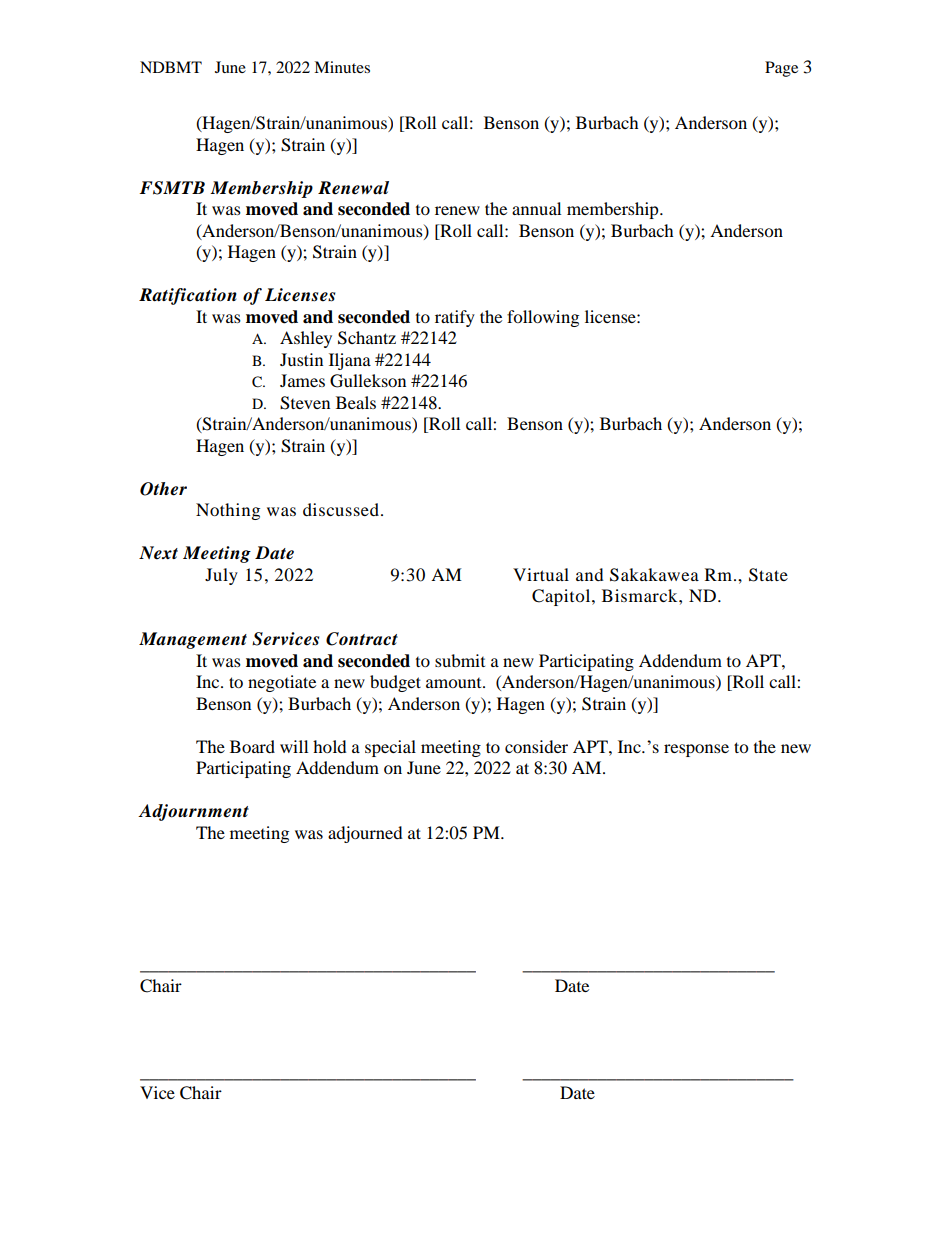  What do you see at coordinates (536, 208) in the screenshot?
I see `annual` at bounding box center [536, 208].
